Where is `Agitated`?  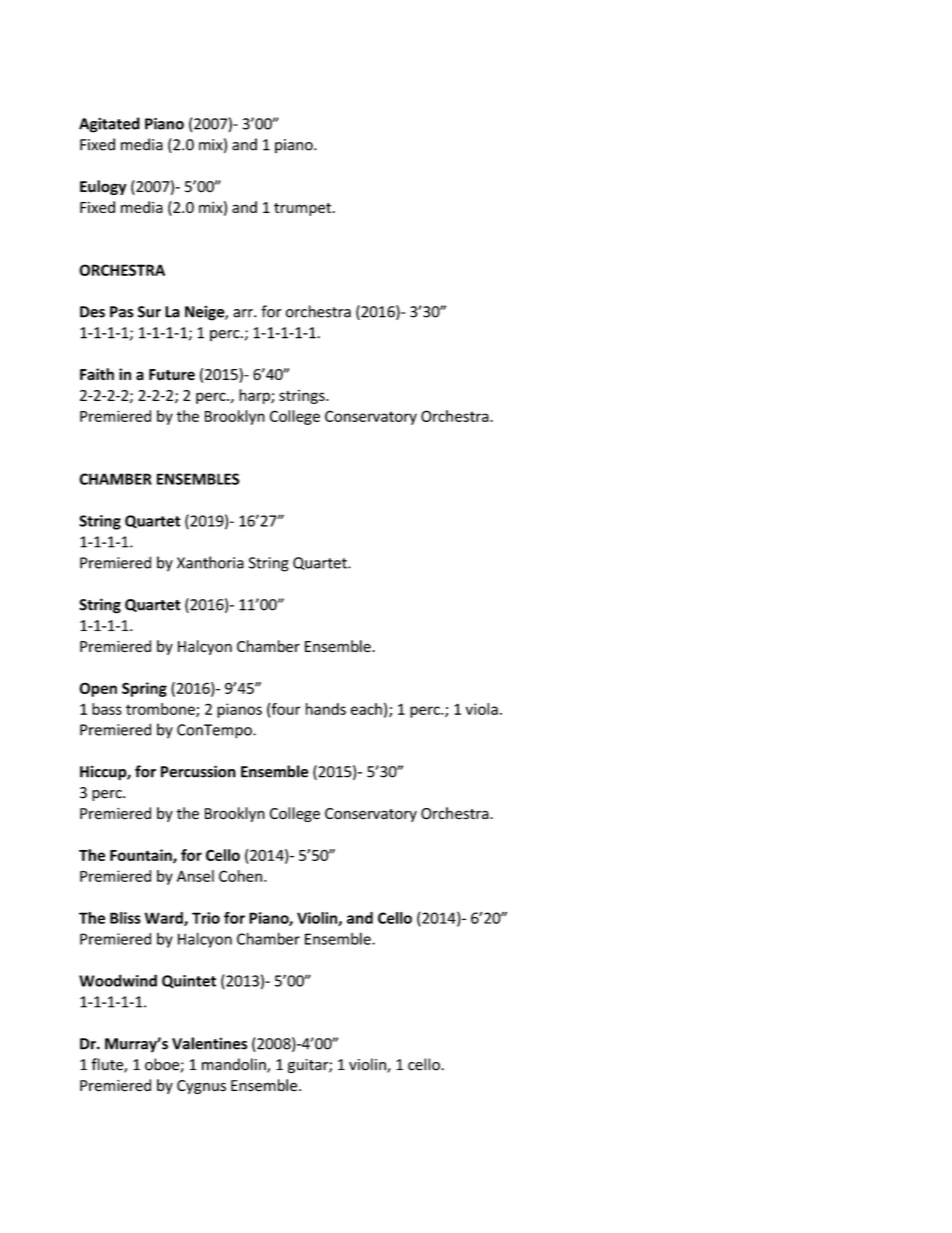 Agitated is located at coordinates (109, 125).
